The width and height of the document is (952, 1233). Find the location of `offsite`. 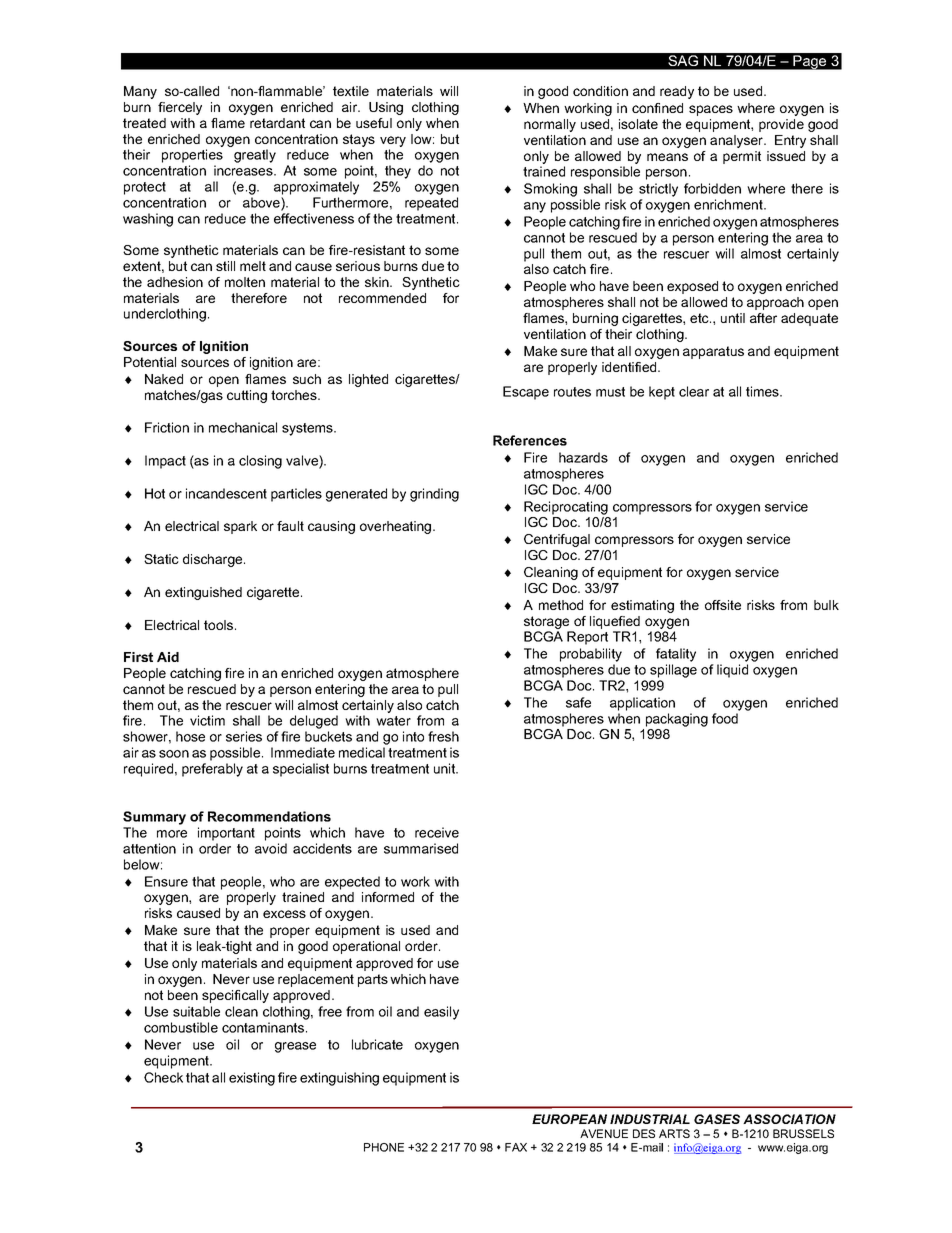

offsite is located at coordinates (723, 605).
